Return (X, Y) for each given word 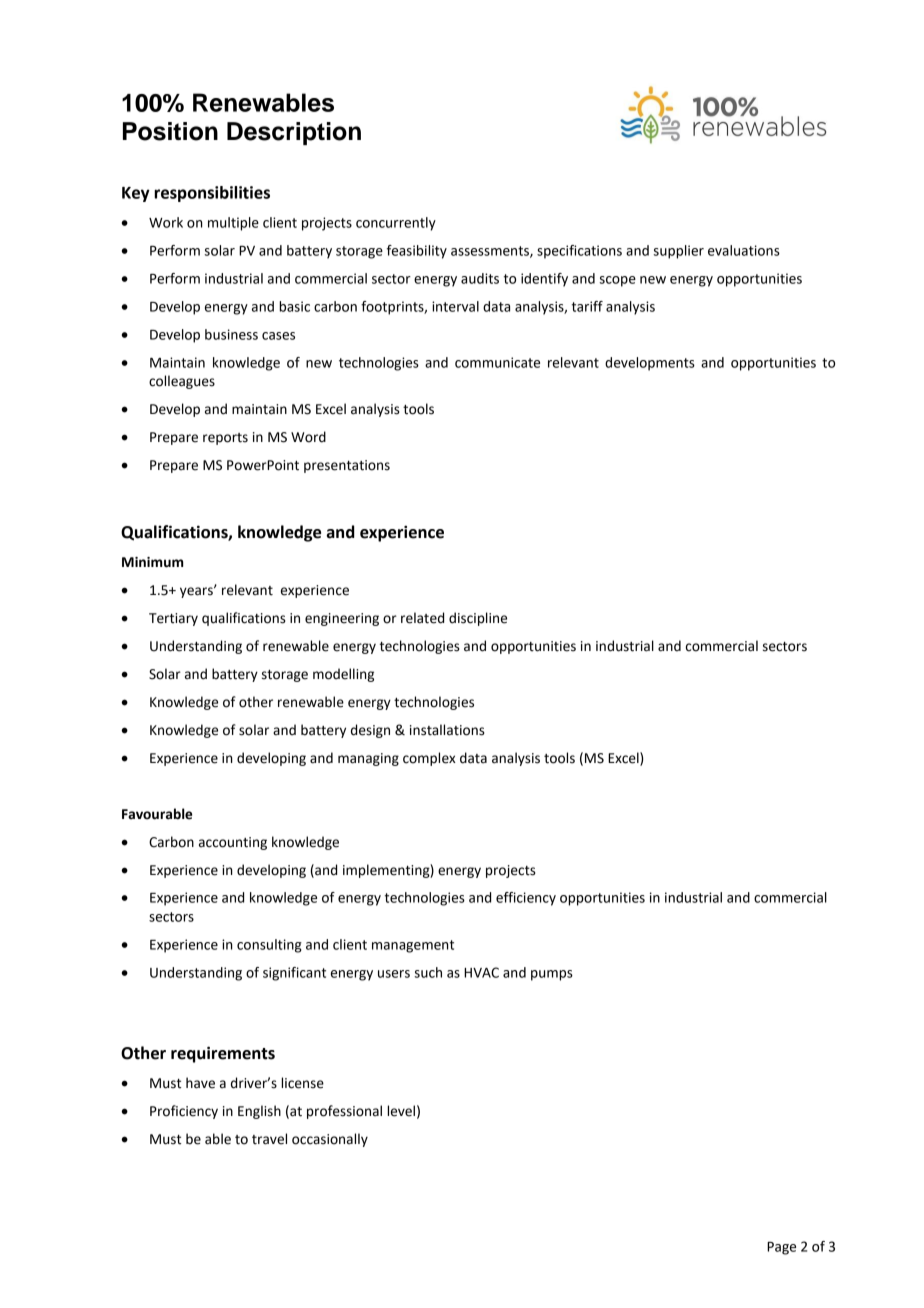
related (422, 618)
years (197, 592)
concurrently (396, 224)
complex (429, 759)
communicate (497, 362)
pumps (552, 975)
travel (269, 1139)
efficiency (526, 899)
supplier (678, 252)
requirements (223, 1054)
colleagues (182, 382)
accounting (233, 843)
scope (617, 281)
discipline (478, 619)
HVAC (481, 972)
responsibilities (212, 194)
